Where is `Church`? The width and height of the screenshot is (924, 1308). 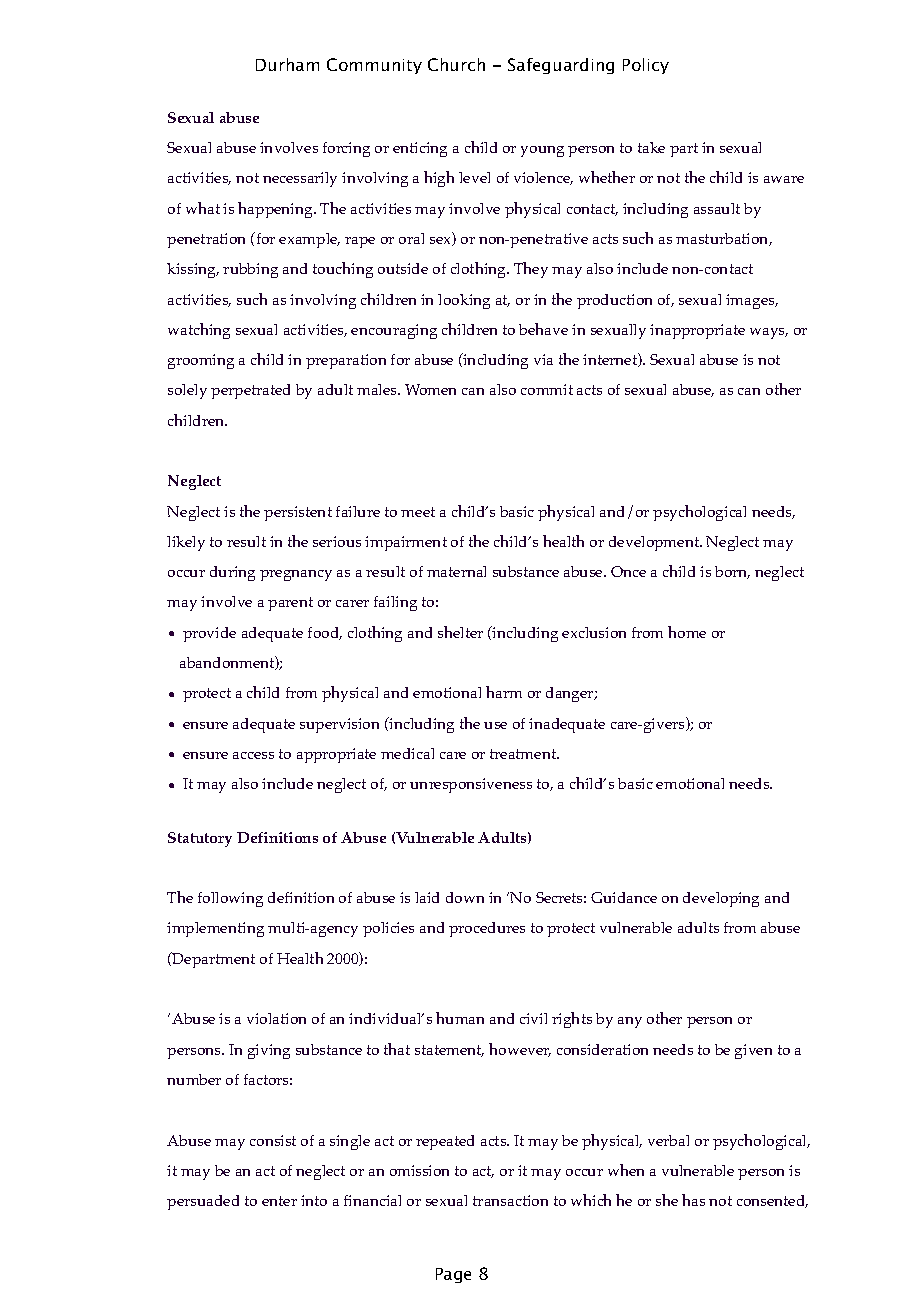
Church is located at coordinates (456, 64).
